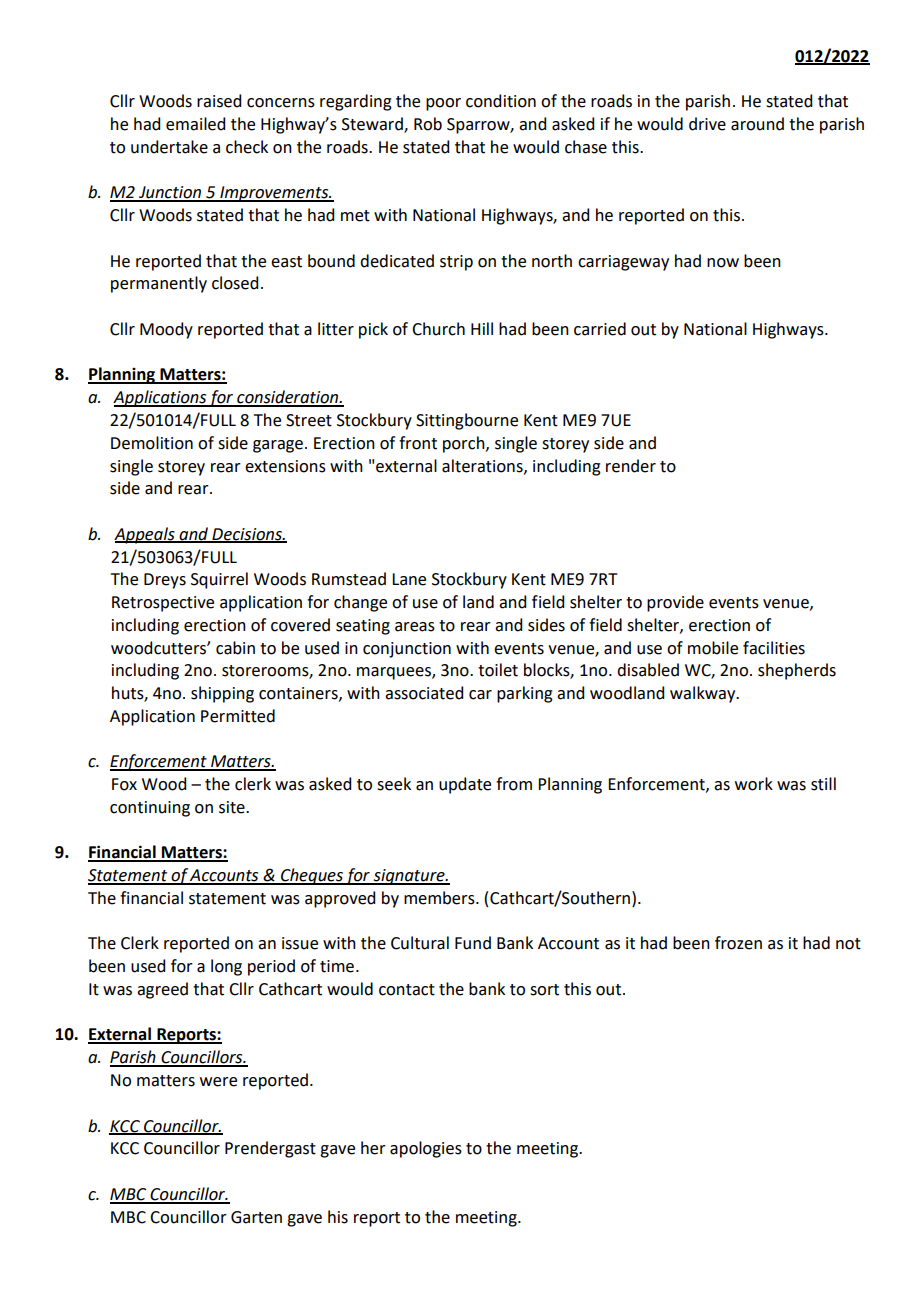 This page has height=1308, width=924. Describe the element at coordinates (754, 784) in the page. I see `work` at that location.
